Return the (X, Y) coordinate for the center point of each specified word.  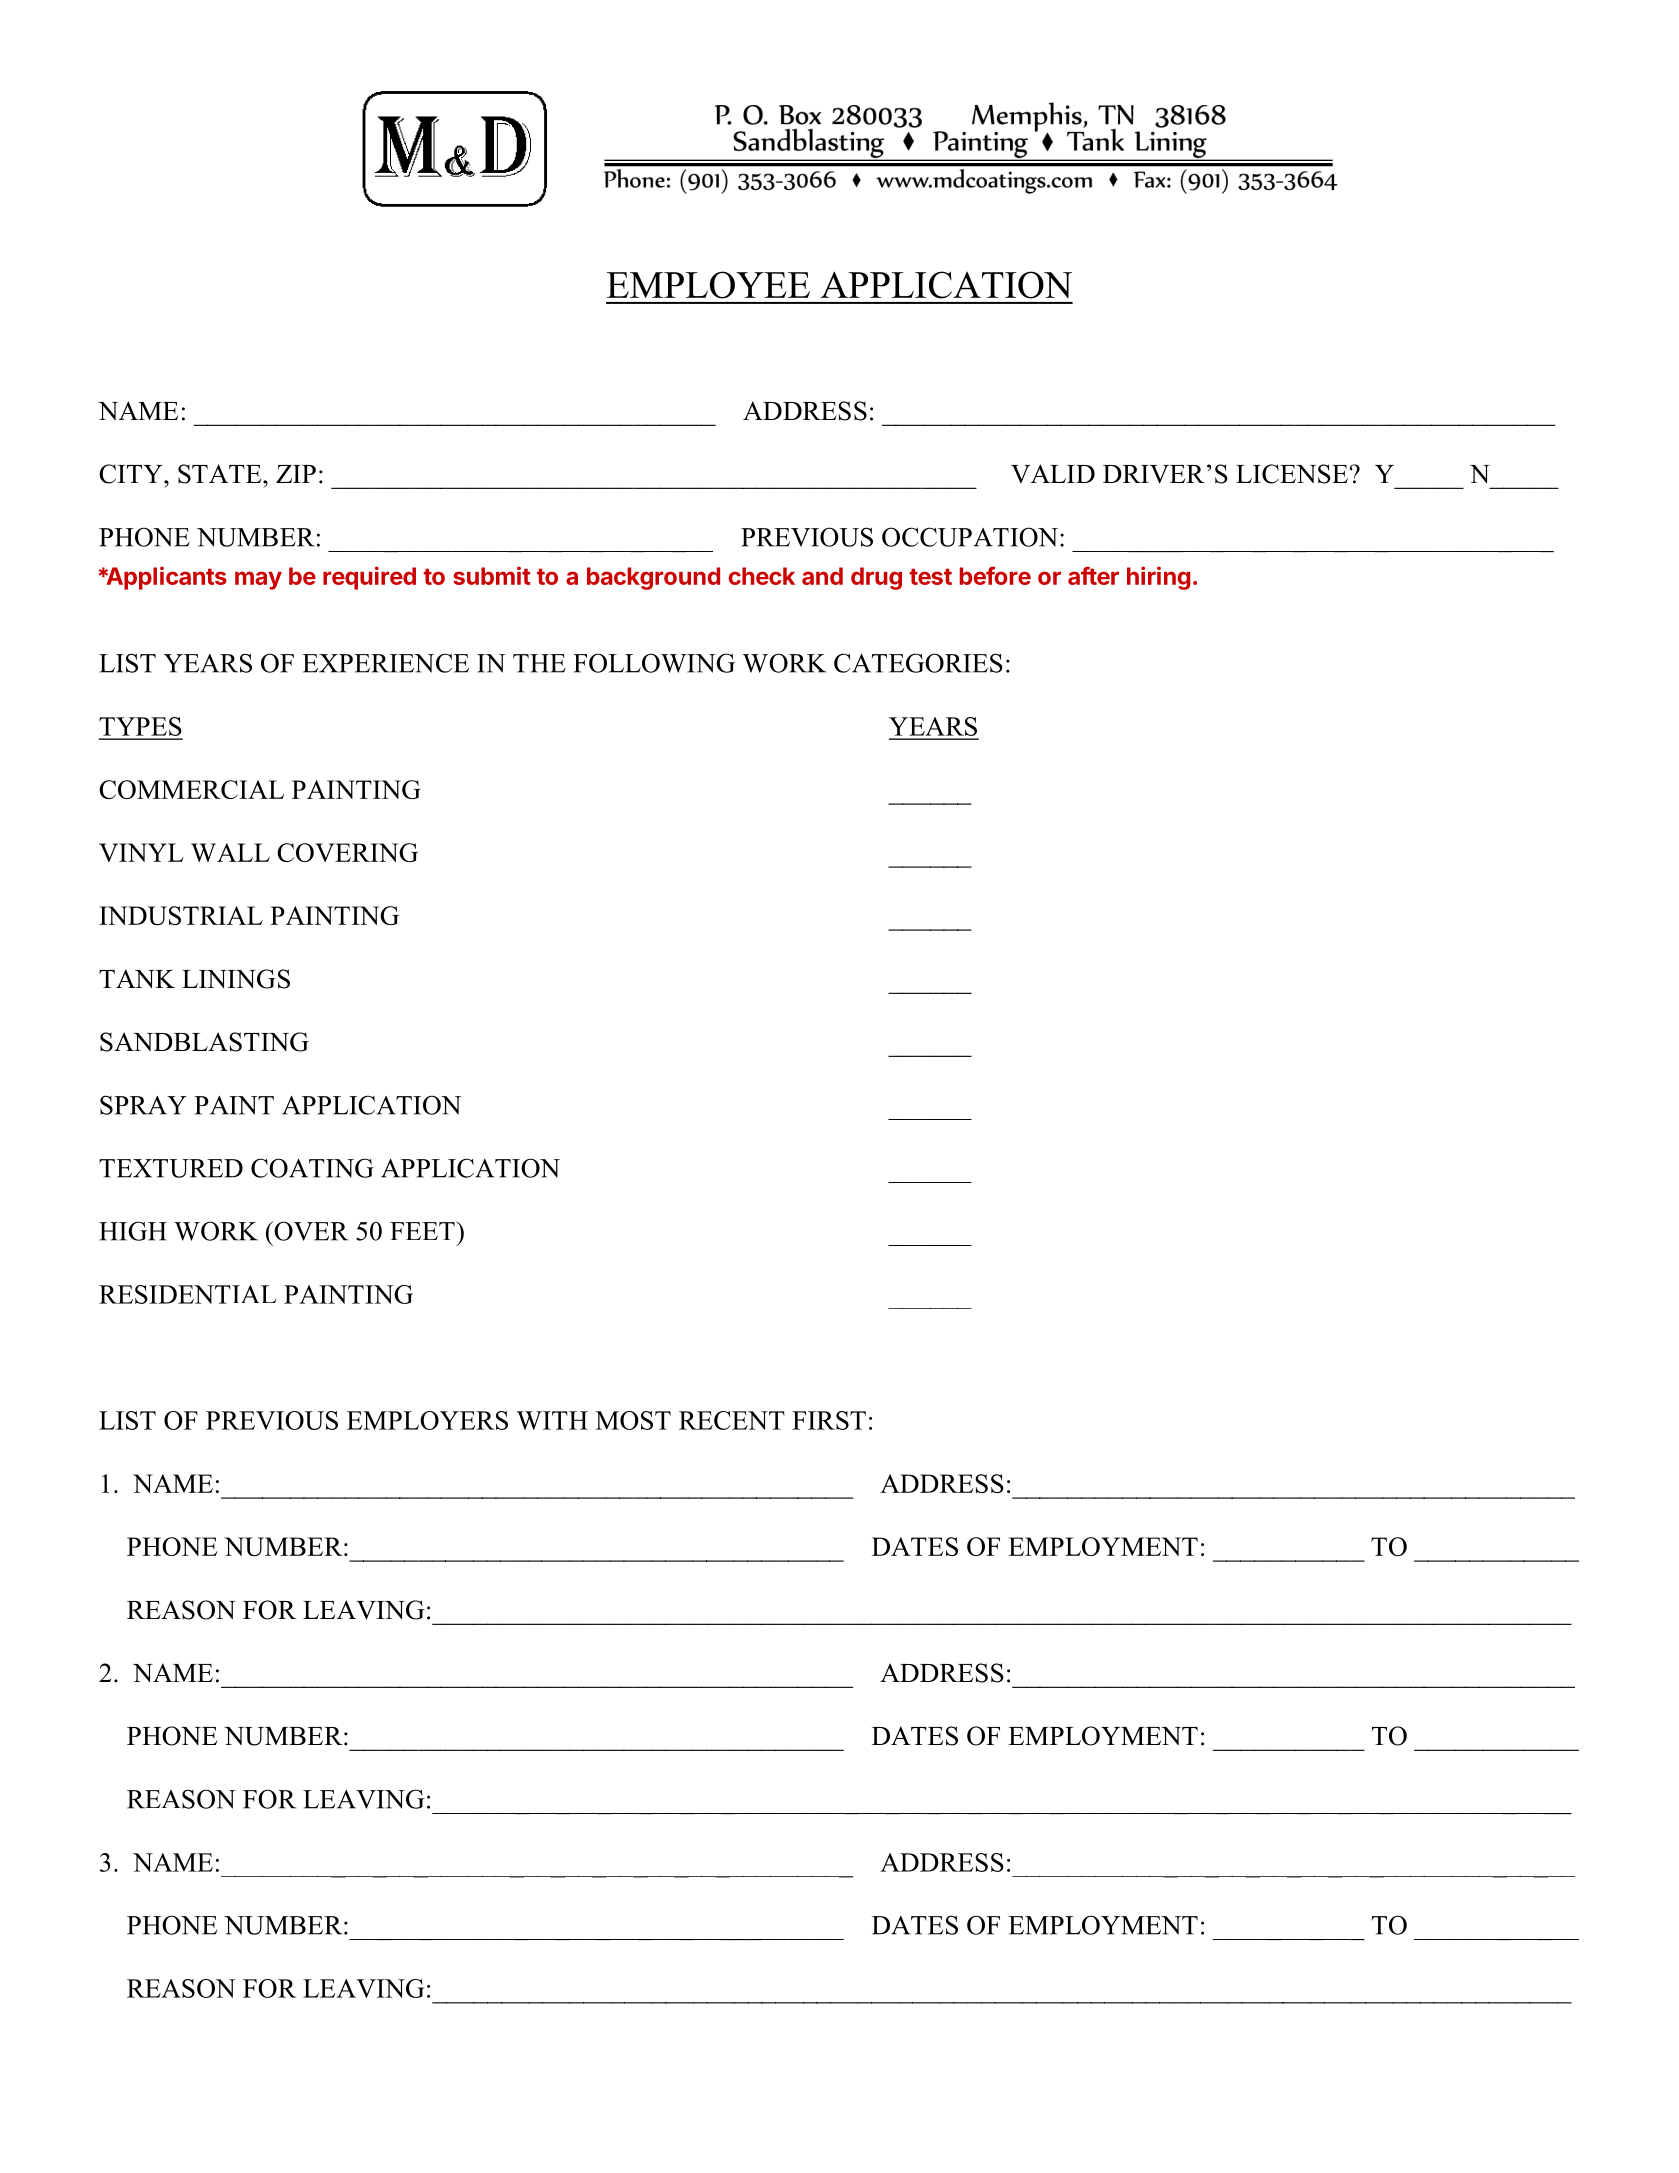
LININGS (236, 979)
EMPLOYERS (427, 1420)
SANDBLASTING (204, 1042)
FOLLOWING (654, 663)
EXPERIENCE (385, 663)
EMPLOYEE (708, 285)
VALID (1053, 473)
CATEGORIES (918, 663)
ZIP (296, 474)
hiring (1158, 578)
